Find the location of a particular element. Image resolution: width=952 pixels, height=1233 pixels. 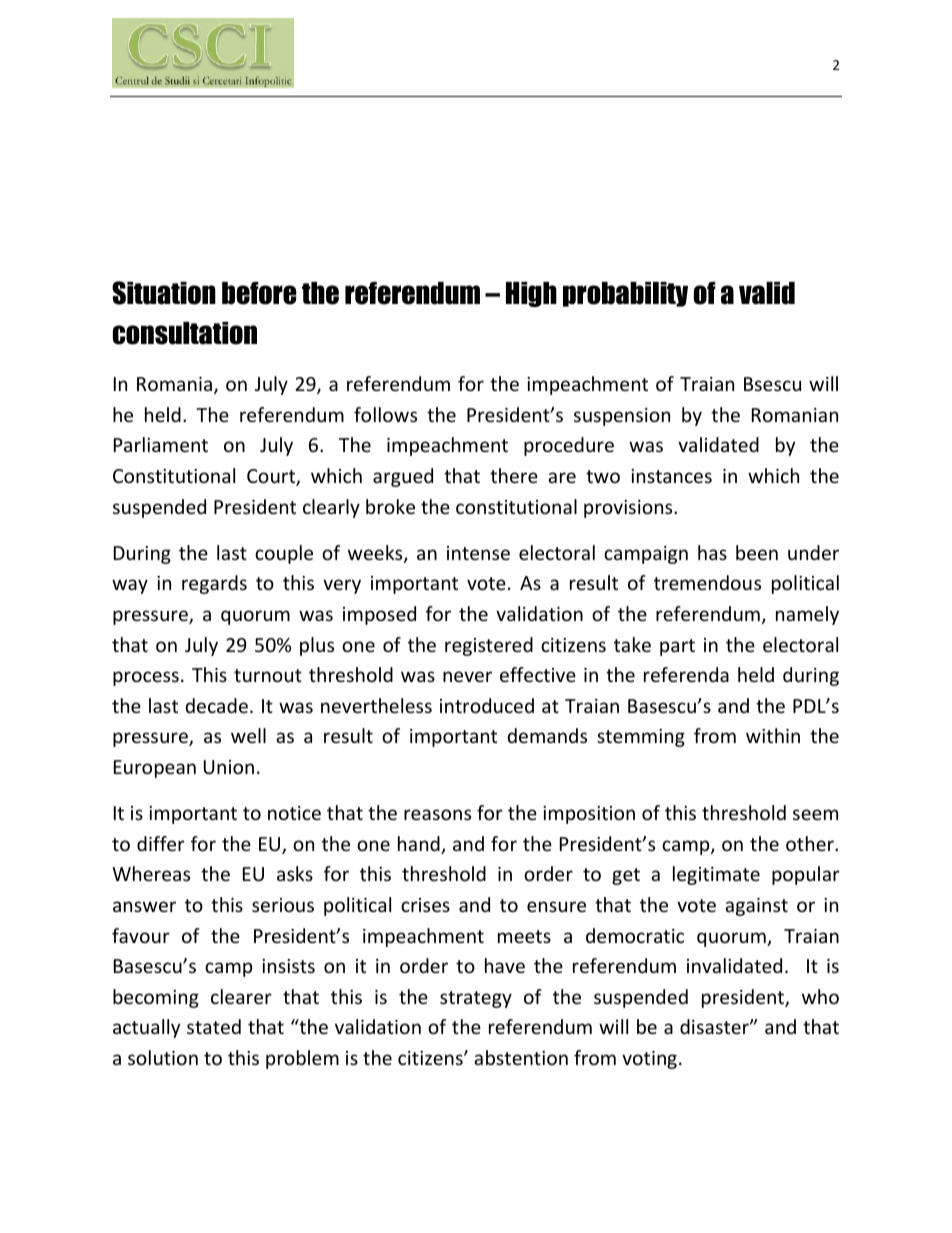

High is located at coordinates (531, 294).
